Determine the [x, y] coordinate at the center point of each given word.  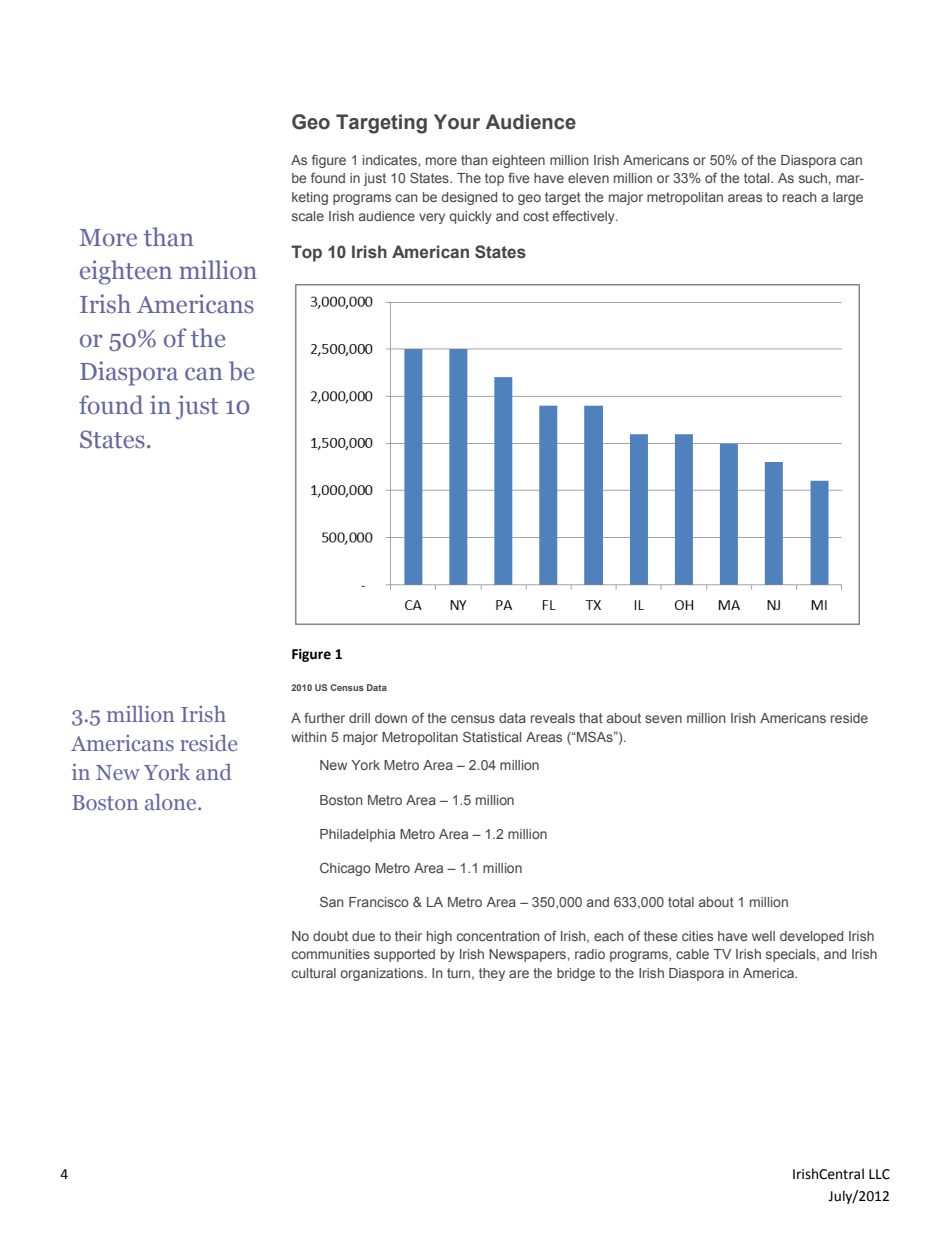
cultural [314, 973]
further [324, 717]
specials [792, 955]
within [308, 737]
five [518, 177]
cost [536, 216]
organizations [383, 974]
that [591, 718]
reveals [553, 718]
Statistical [492, 736]
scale [308, 216]
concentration [498, 936]
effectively [585, 217]
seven [663, 719]
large [848, 198]
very [432, 218]
